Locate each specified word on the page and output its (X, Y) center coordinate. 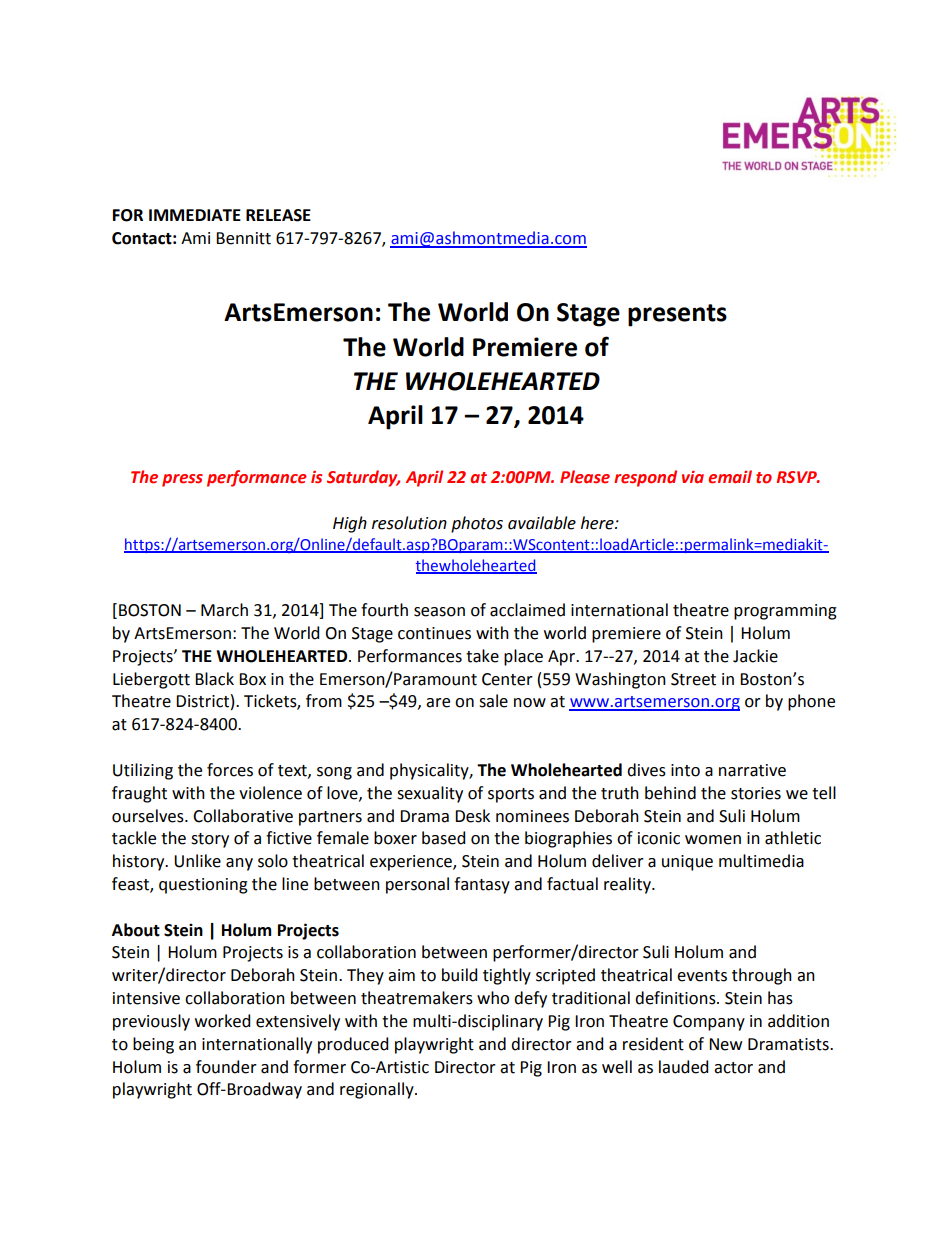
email (730, 477)
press (182, 480)
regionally (378, 1090)
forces (230, 770)
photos (477, 524)
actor (733, 1068)
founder (226, 1067)
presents (677, 315)
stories (756, 793)
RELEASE (278, 215)
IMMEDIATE (195, 215)
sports (511, 795)
